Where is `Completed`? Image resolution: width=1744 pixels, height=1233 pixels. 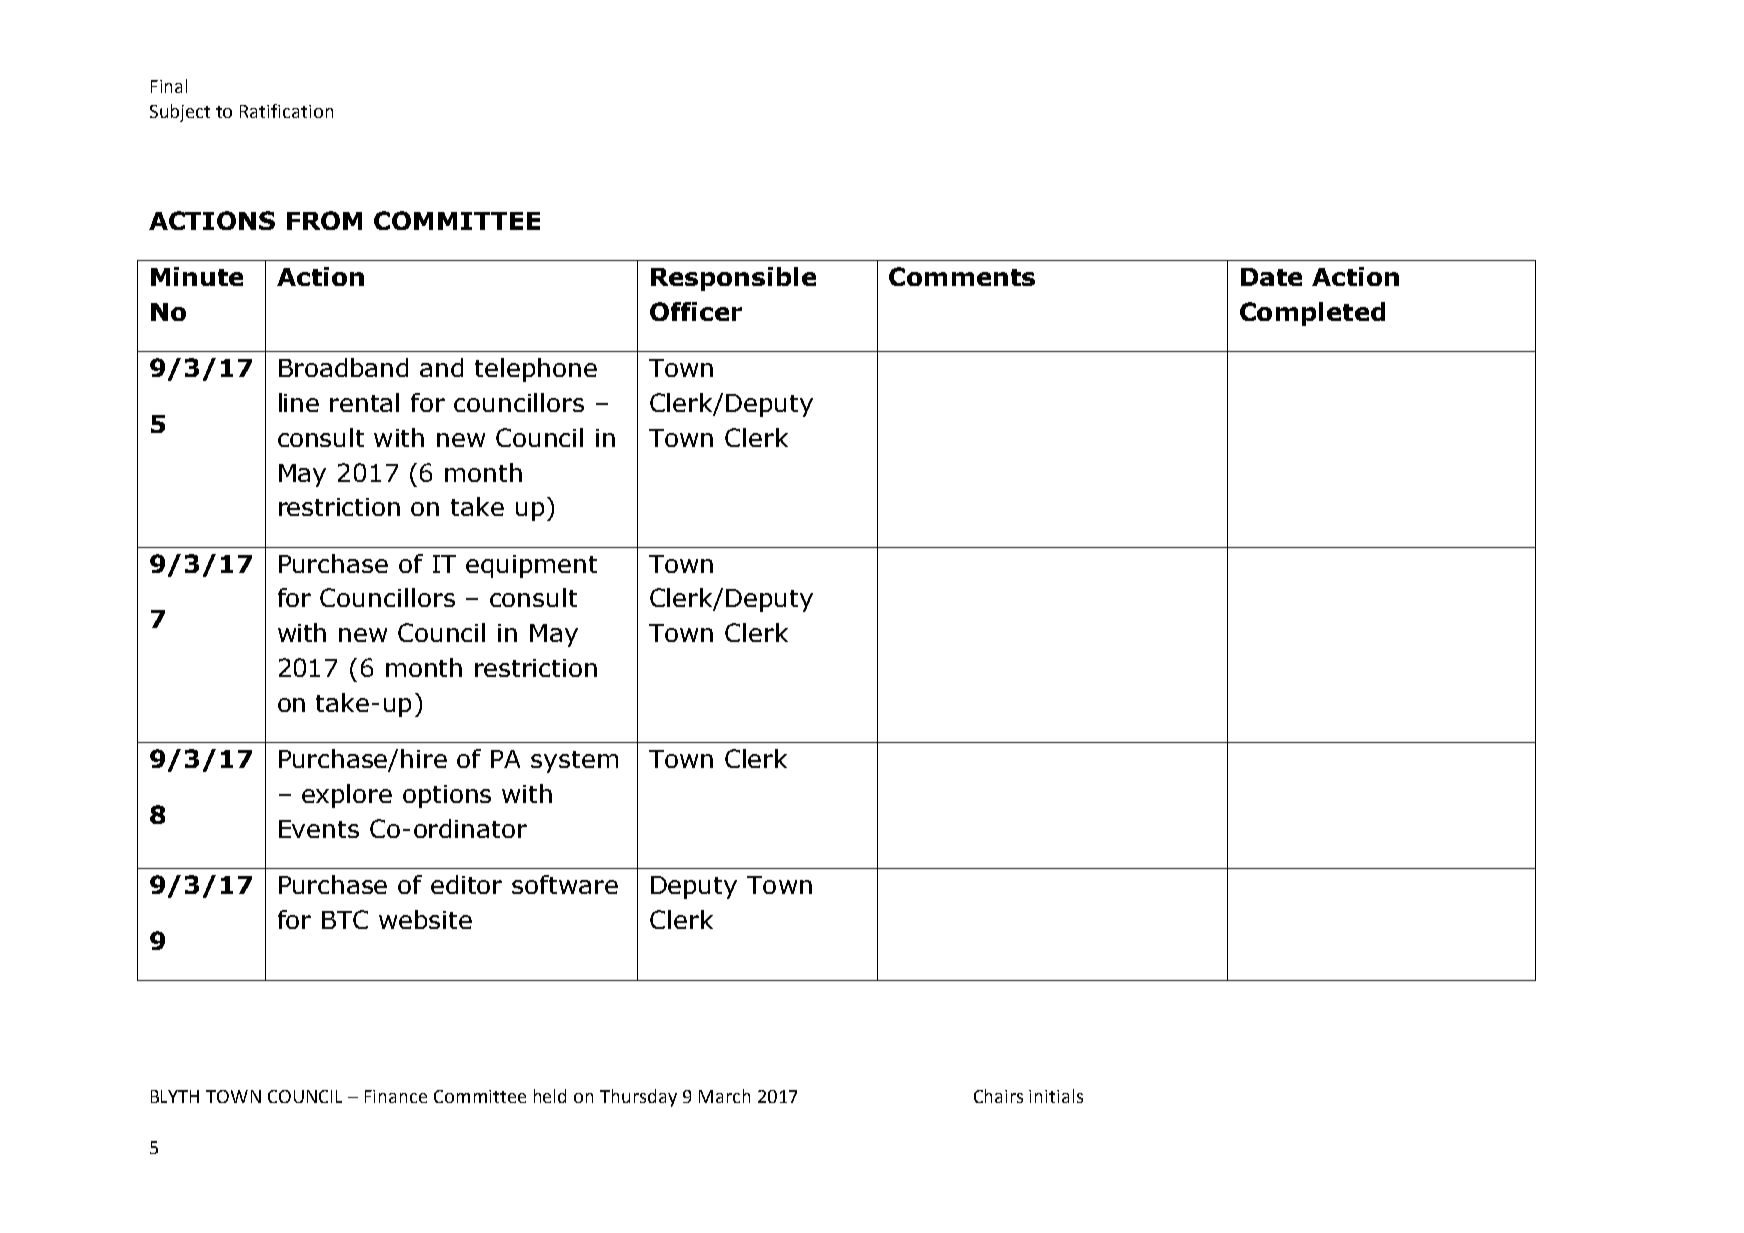
Completed is located at coordinates (1312, 314).
